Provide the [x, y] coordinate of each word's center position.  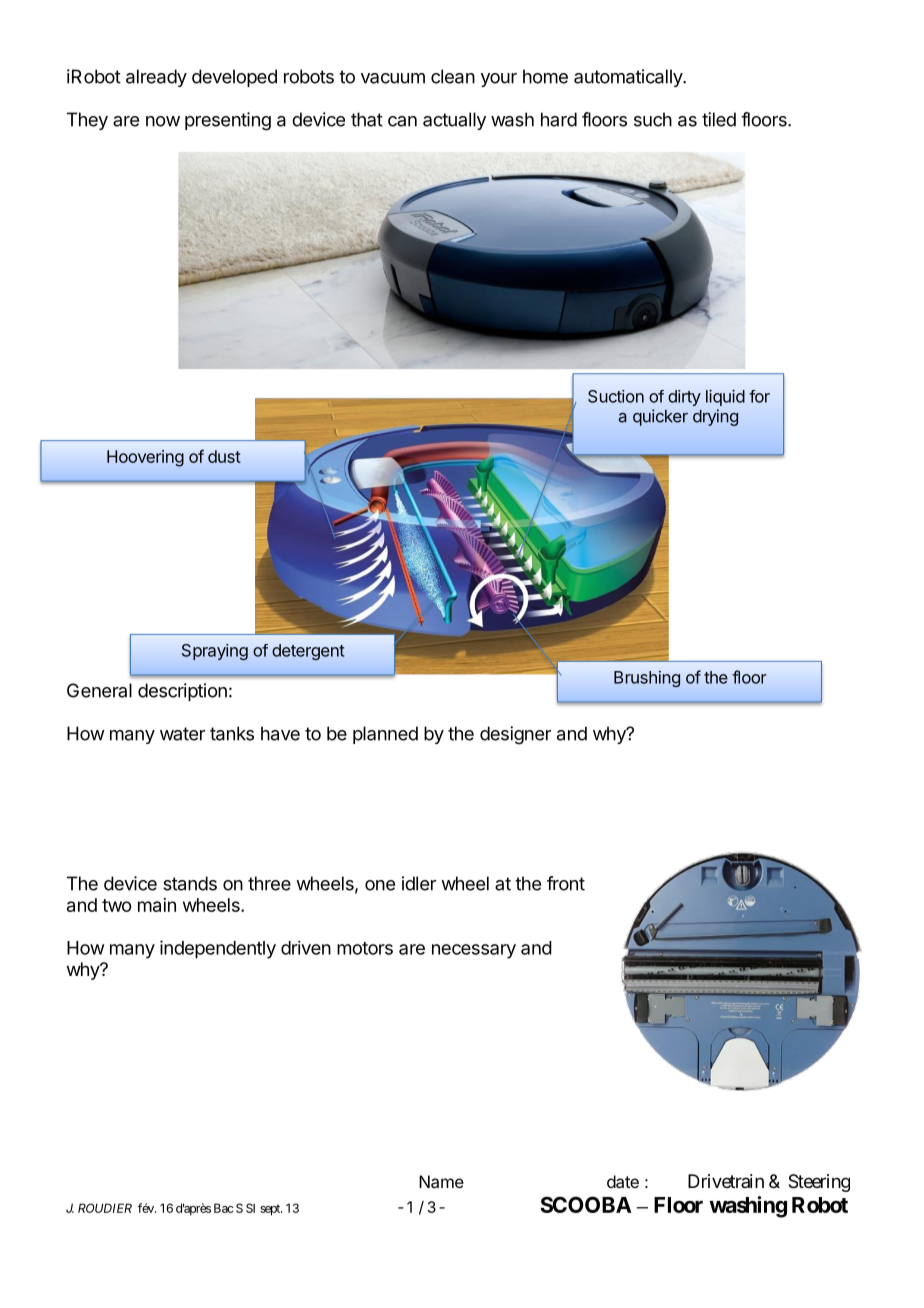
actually [454, 121]
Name [441, 1181]
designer [515, 735]
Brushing [647, 679]
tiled [719, 119]
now [163, 121]
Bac [223, 1208]
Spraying [215, 652]
